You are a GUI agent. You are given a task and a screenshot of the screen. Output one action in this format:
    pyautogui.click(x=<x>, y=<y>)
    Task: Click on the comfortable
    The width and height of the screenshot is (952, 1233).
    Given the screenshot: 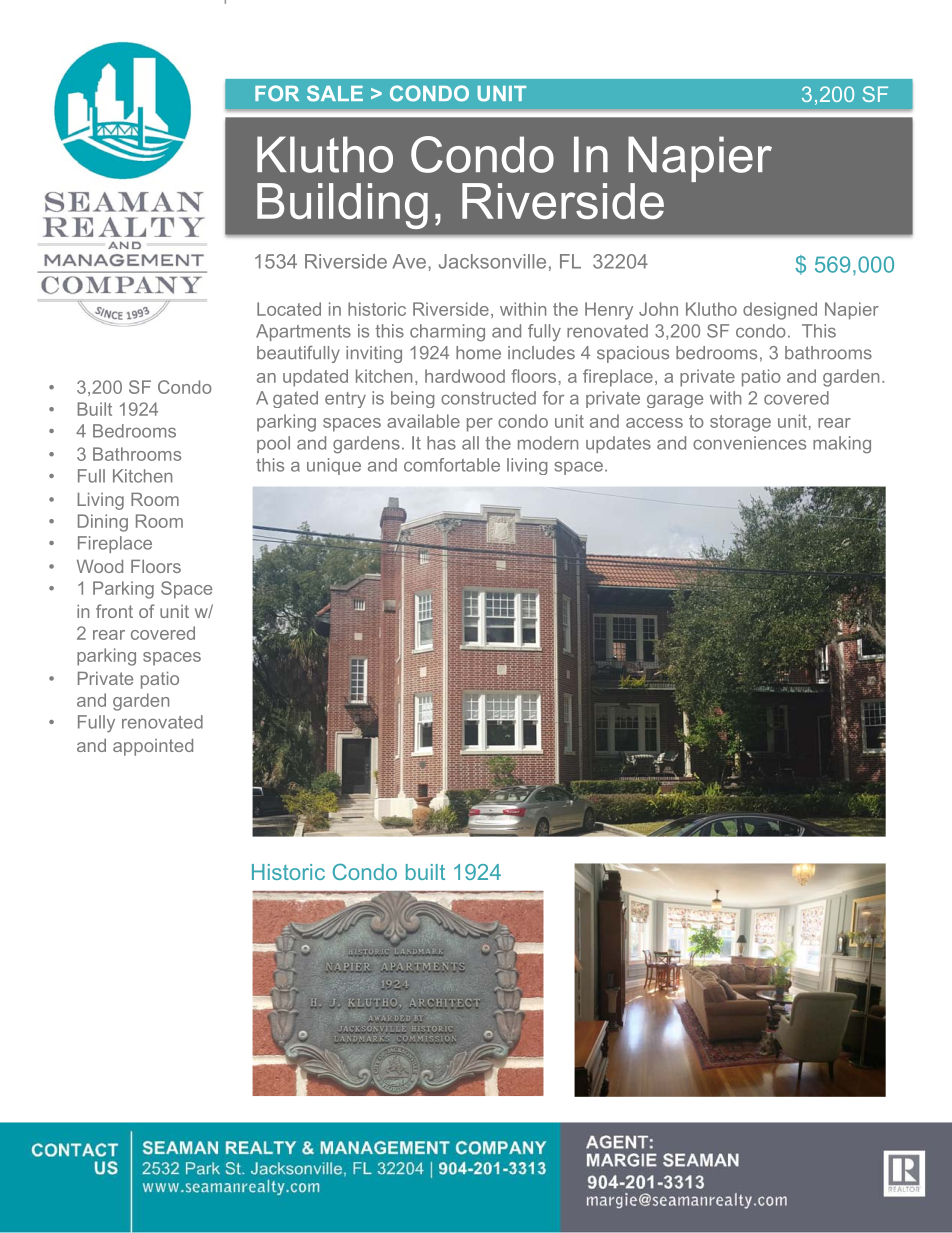 What is the action you would take?
    pyautogui.click(x=452, y=465)
